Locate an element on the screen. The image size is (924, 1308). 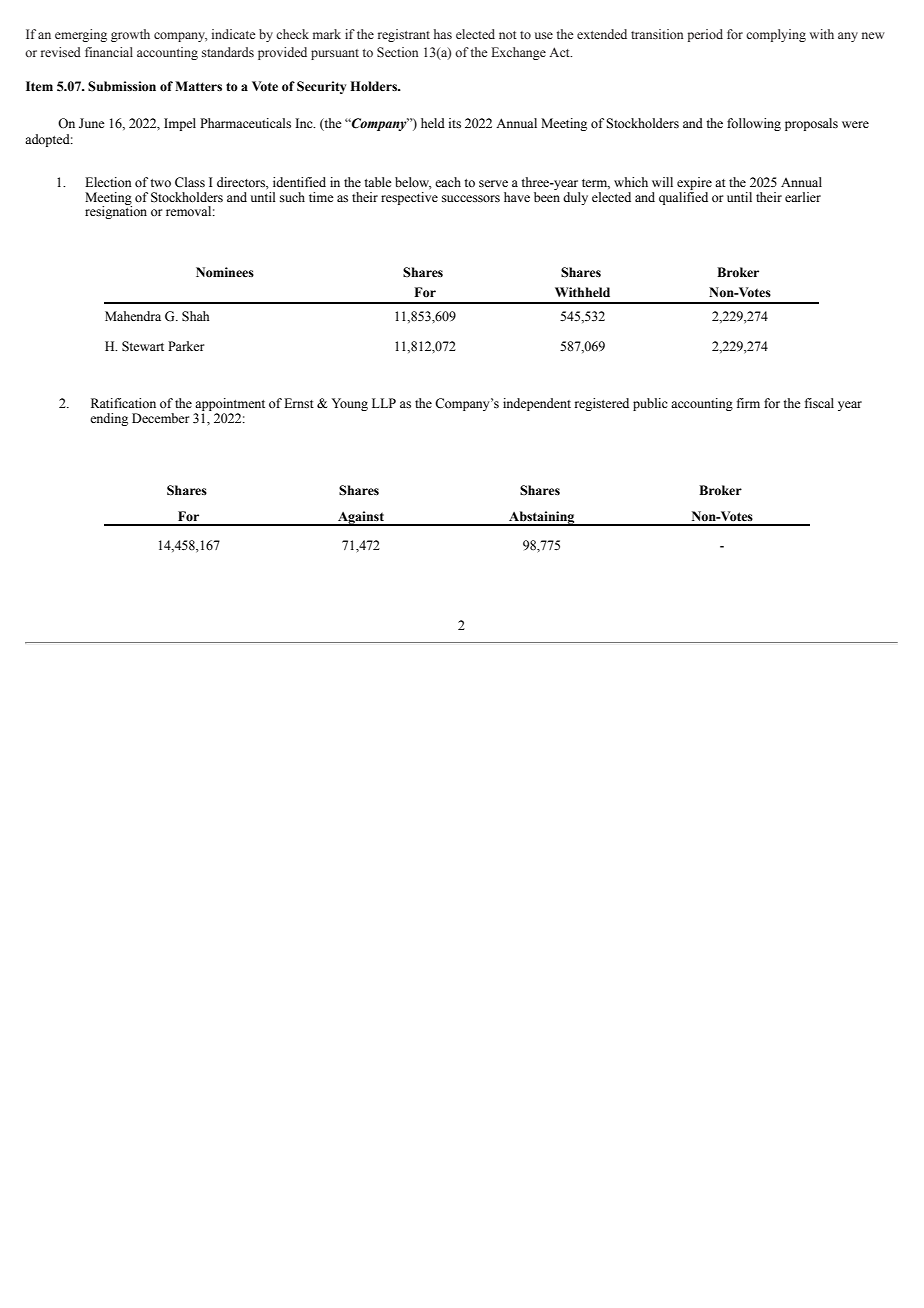
has is located at coordinates (443, 34).
